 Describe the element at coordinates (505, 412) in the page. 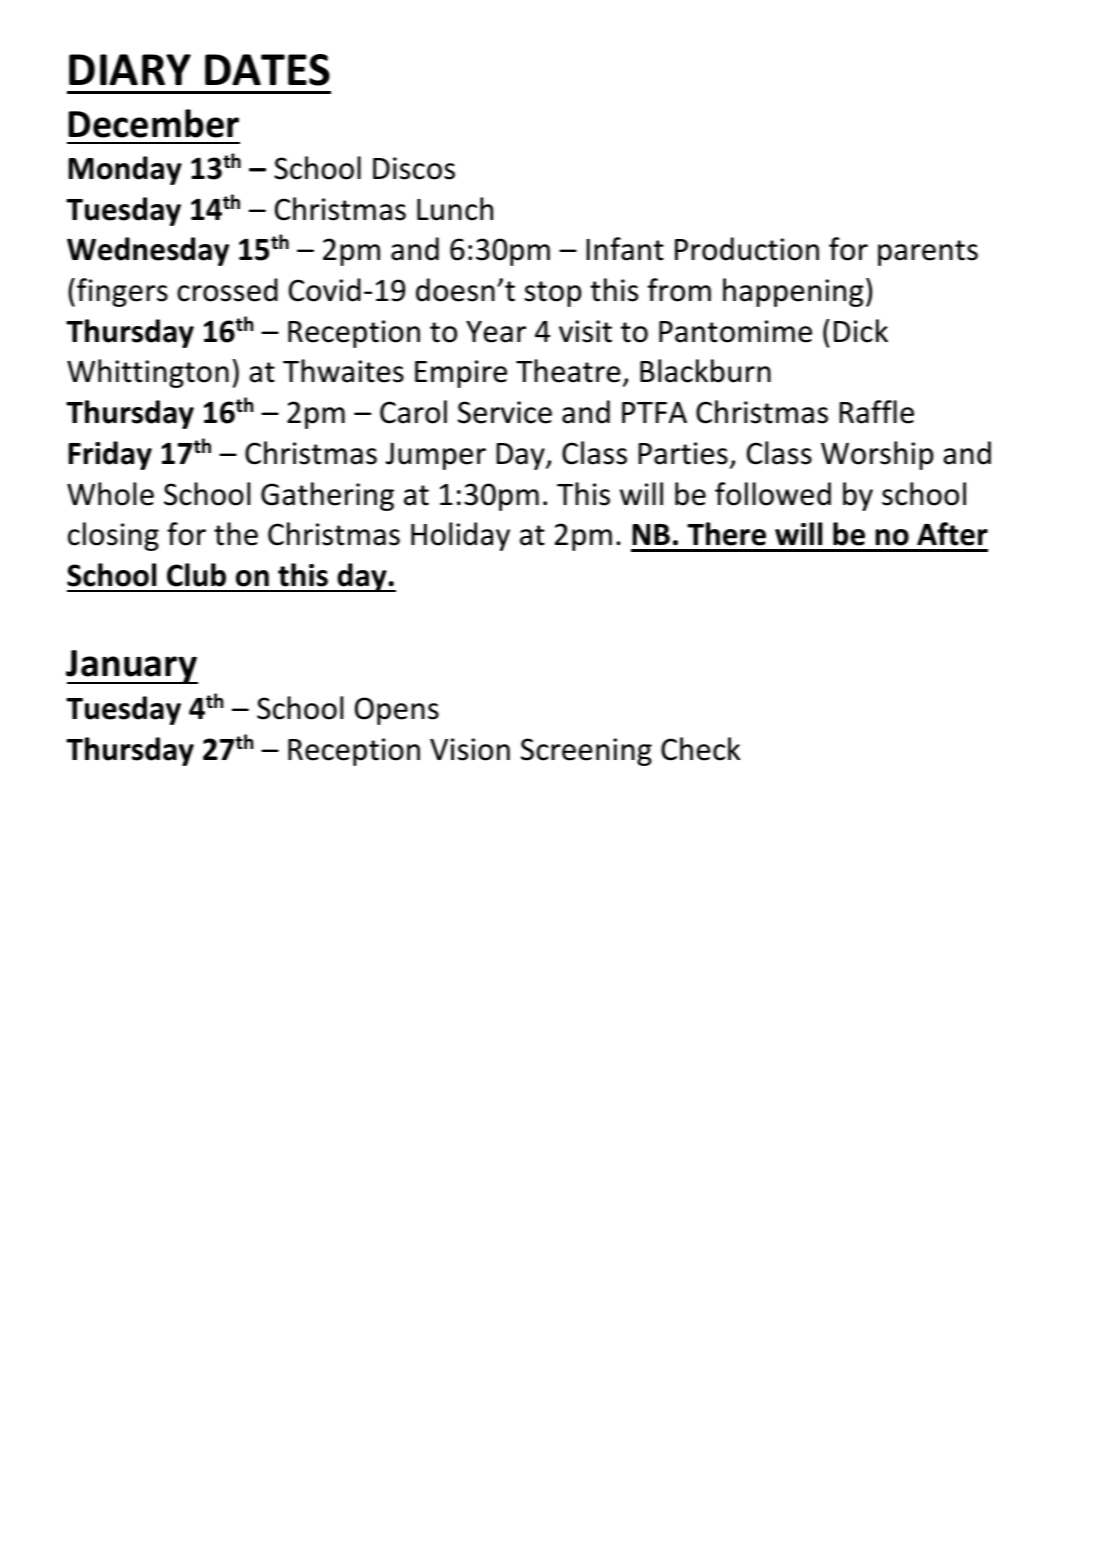

I see `Service` at that location.
